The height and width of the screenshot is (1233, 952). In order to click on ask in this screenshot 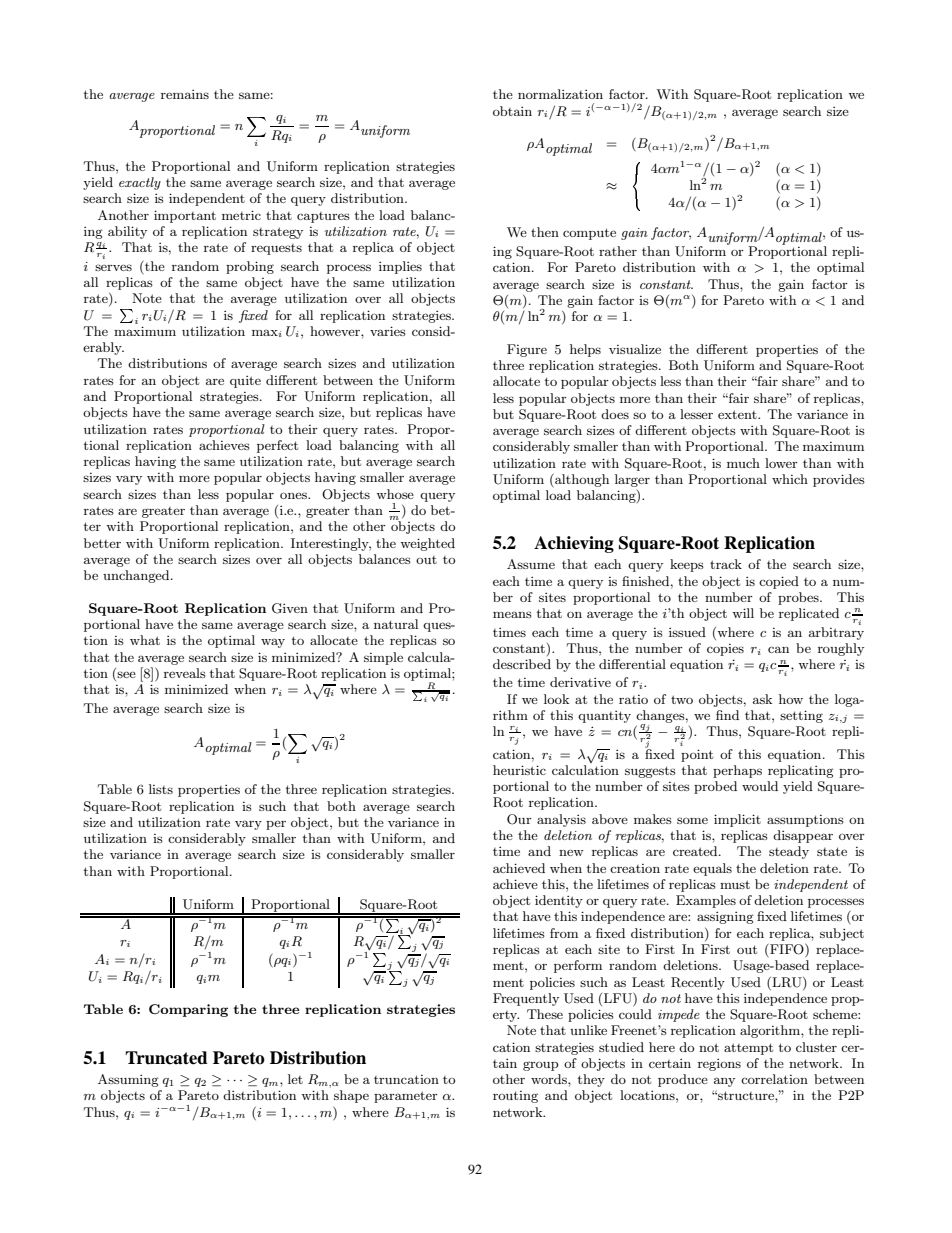, I will do `click(762, 699)`.
